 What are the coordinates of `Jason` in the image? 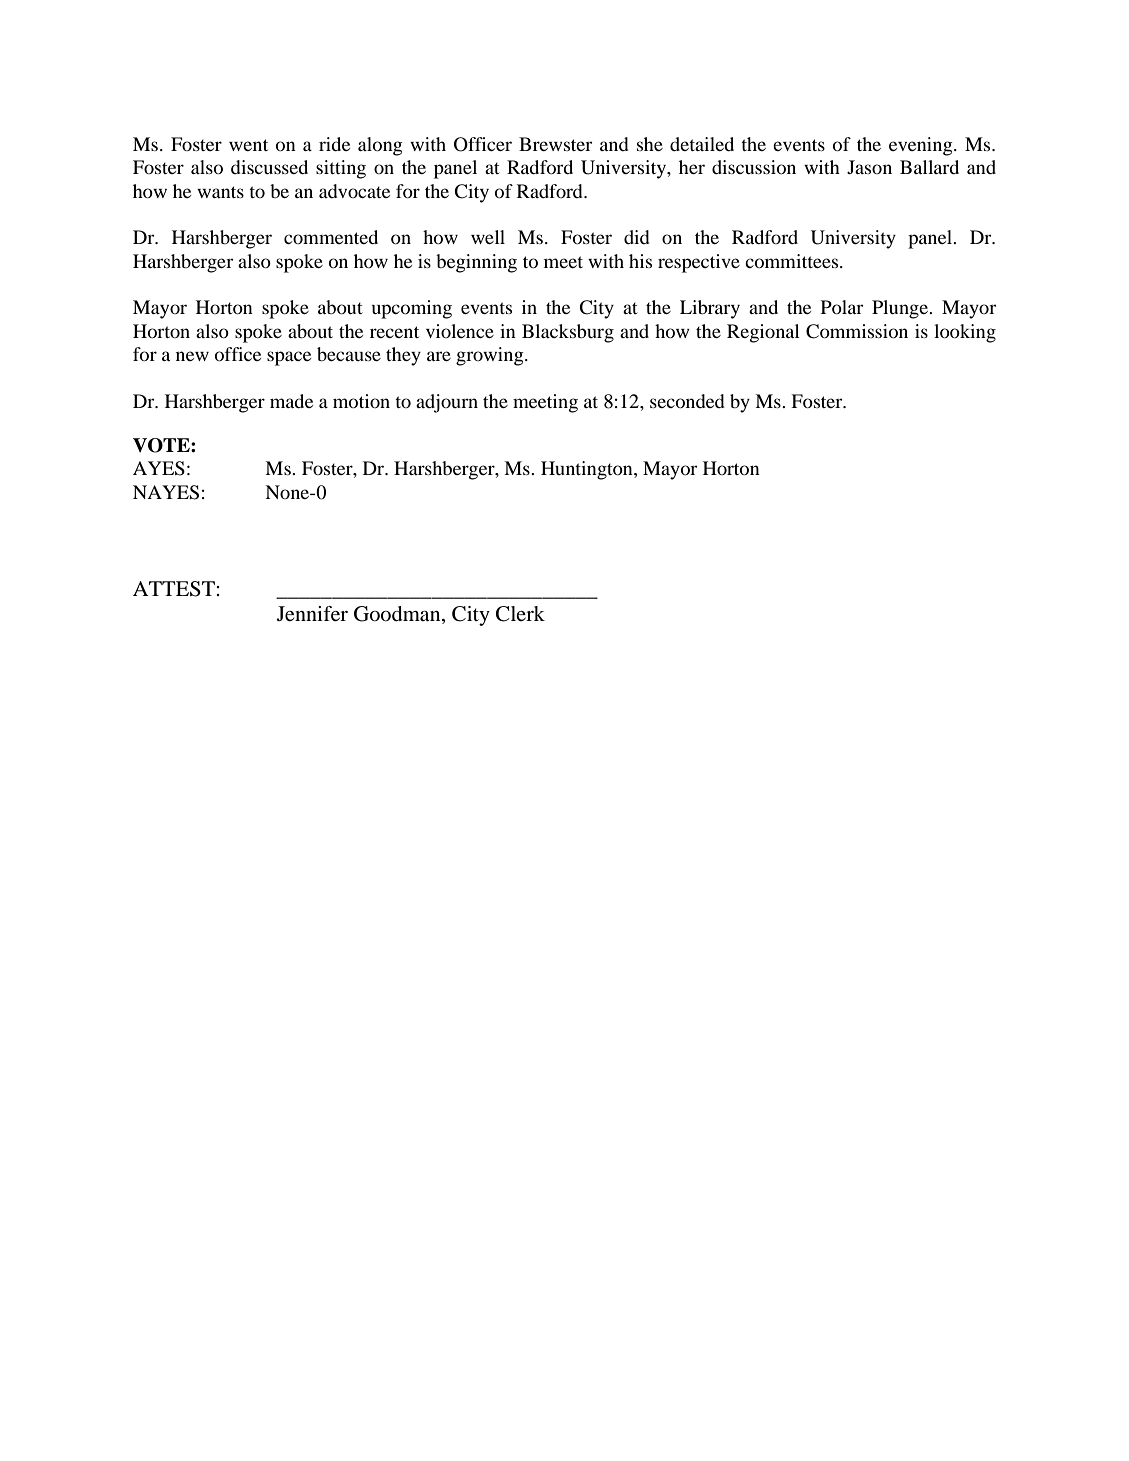 It's located at (869, 167).
